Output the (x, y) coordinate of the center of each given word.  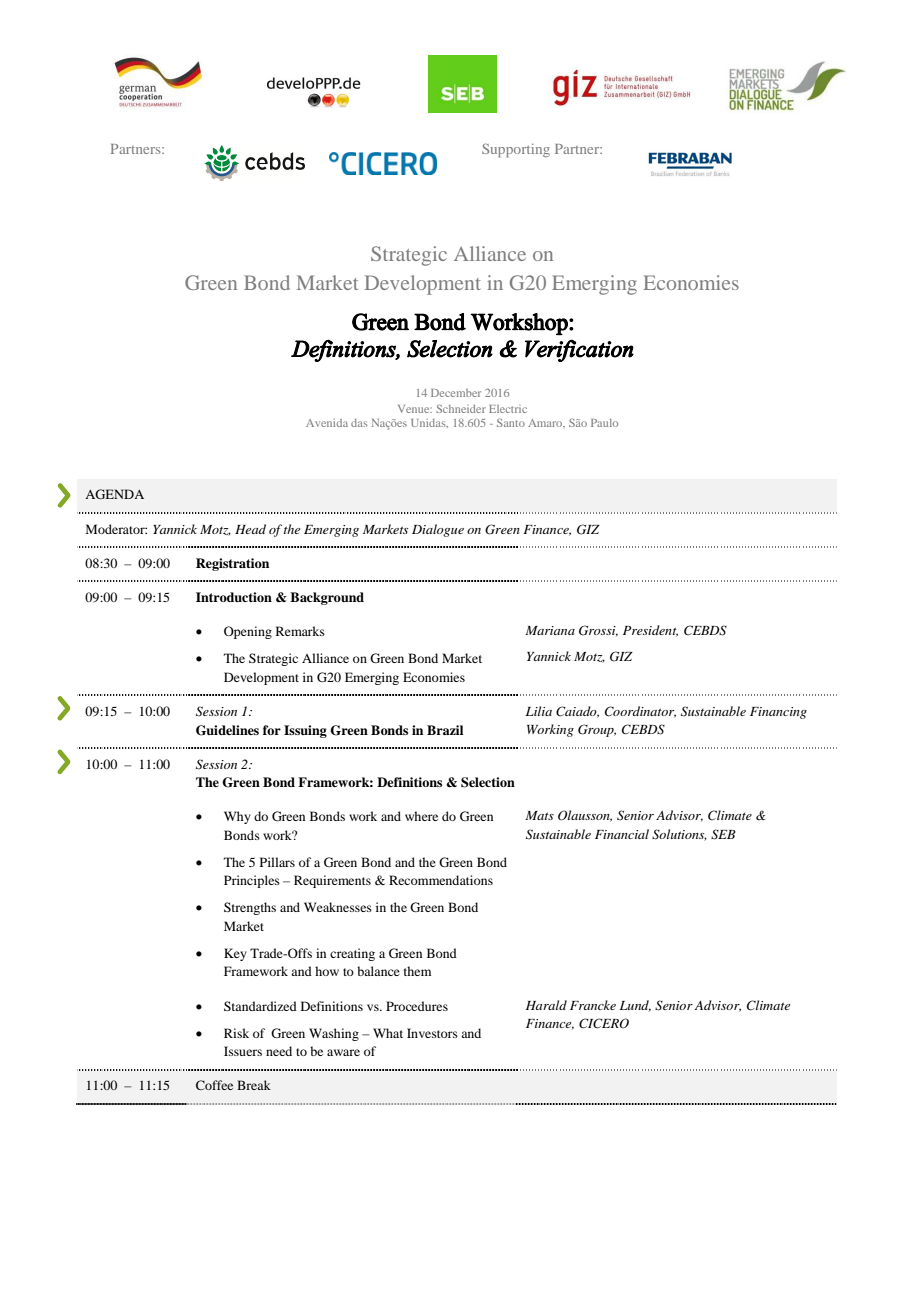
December (456, 393)
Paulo (604, 423)
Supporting (516, 150)
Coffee (214, 1085)
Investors (432, 1033)
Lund (635, 1006)
